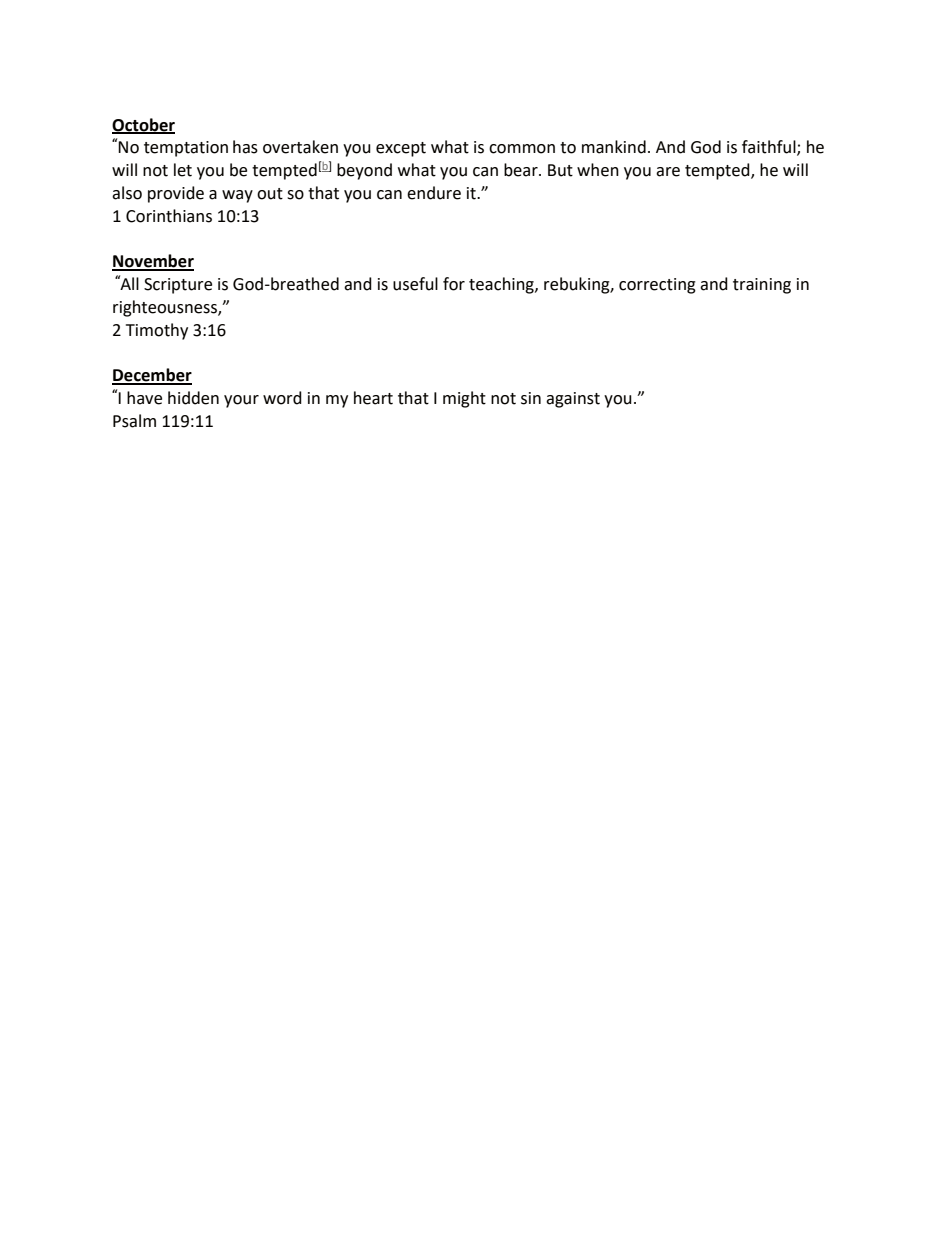 This screenshot has height=1233, width=952. Describe the element at coordinates (614, 147) in the screenshot. I see `mankind` at that location.
